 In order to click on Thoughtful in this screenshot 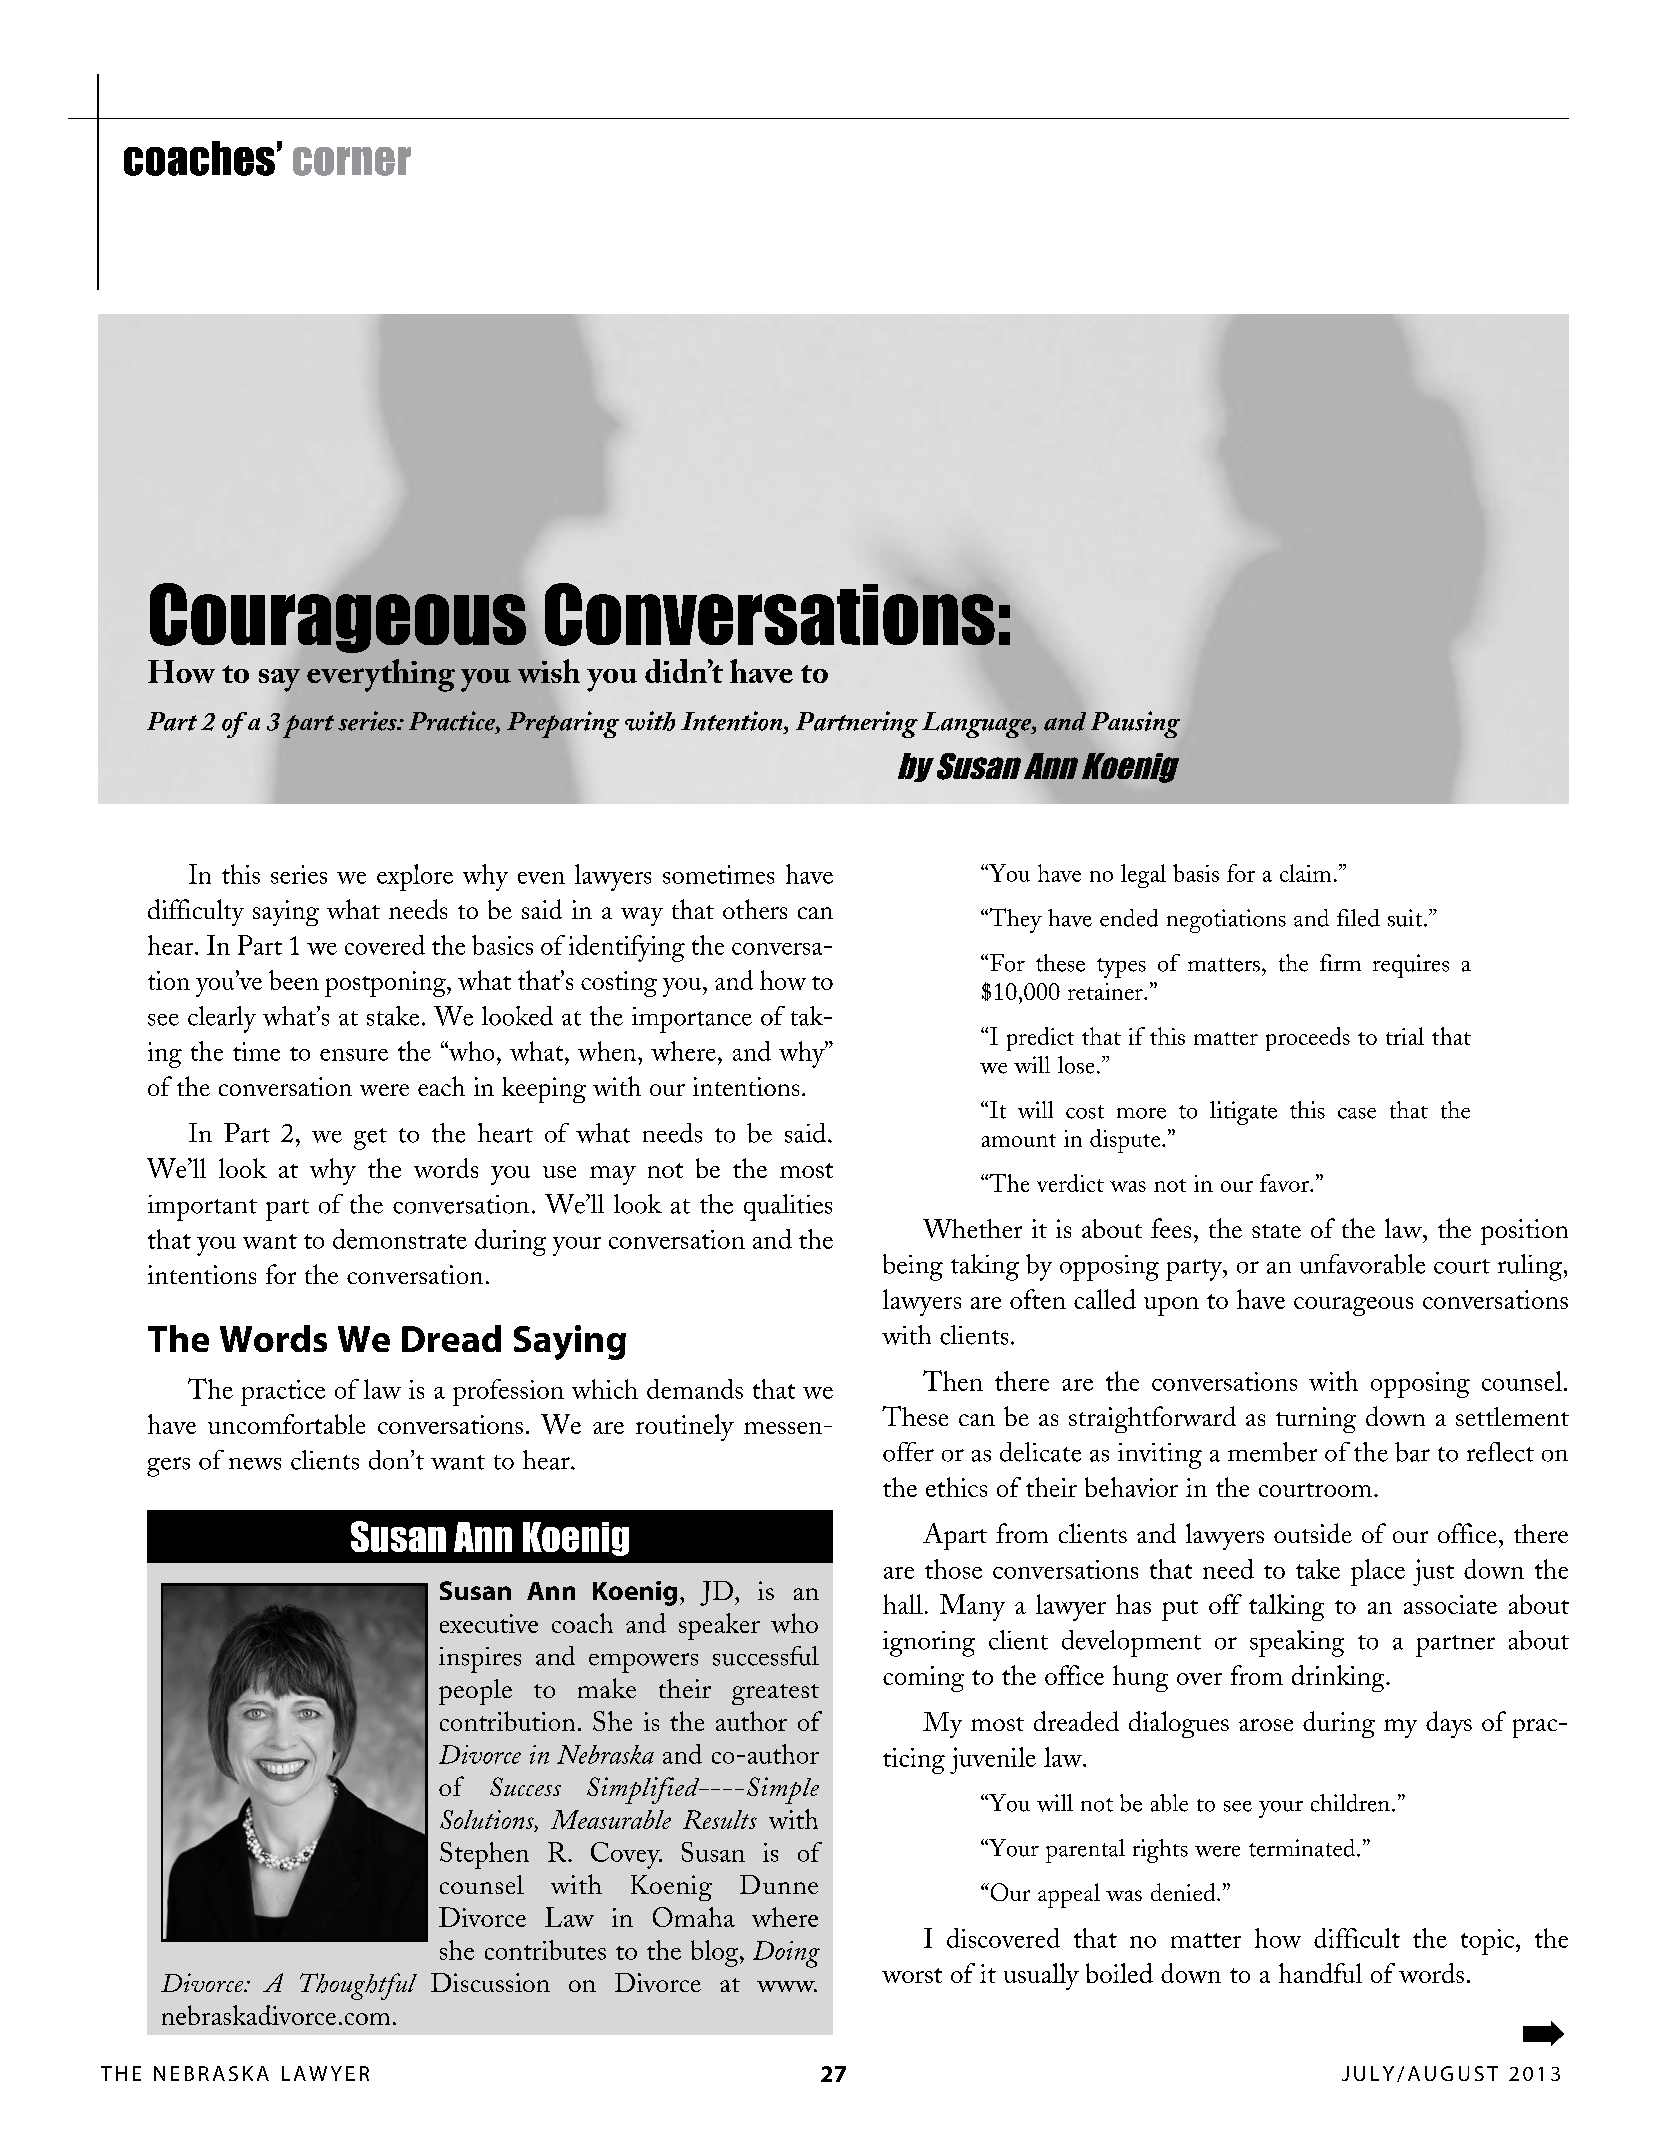, I will do `click(358, 1986)`.
